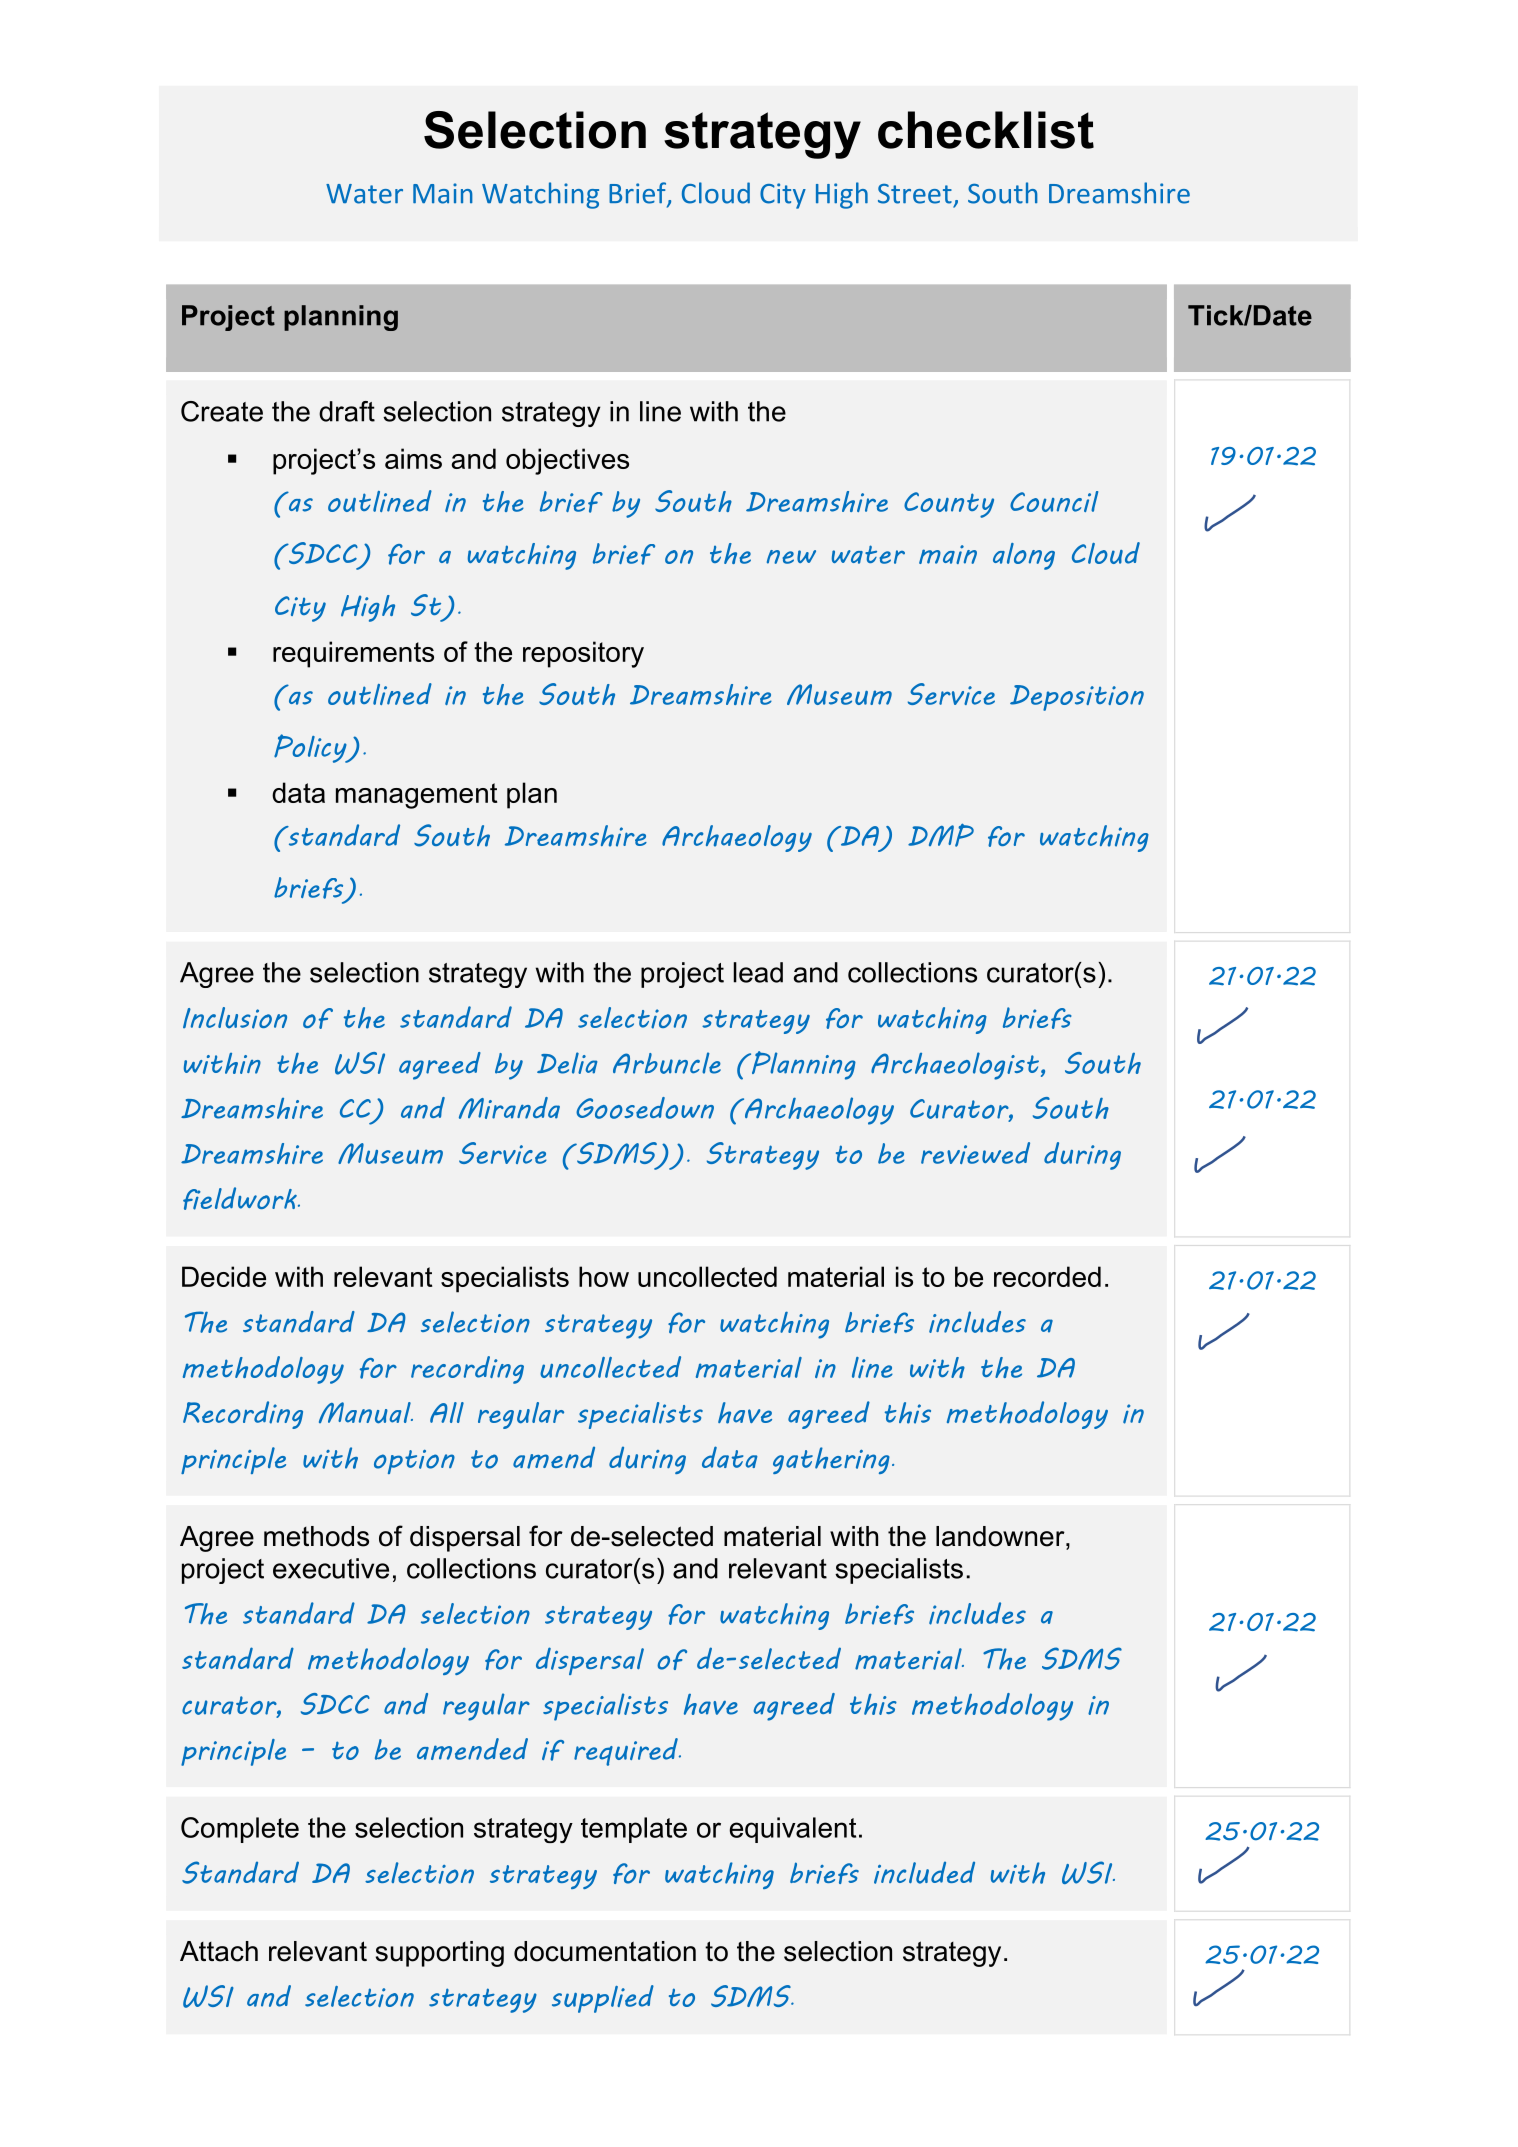 The image size is (1518, 2147). What do you see at coordinates (605, 1951) in the image?
I see `documentation` at bounding box center [605, 1951].
